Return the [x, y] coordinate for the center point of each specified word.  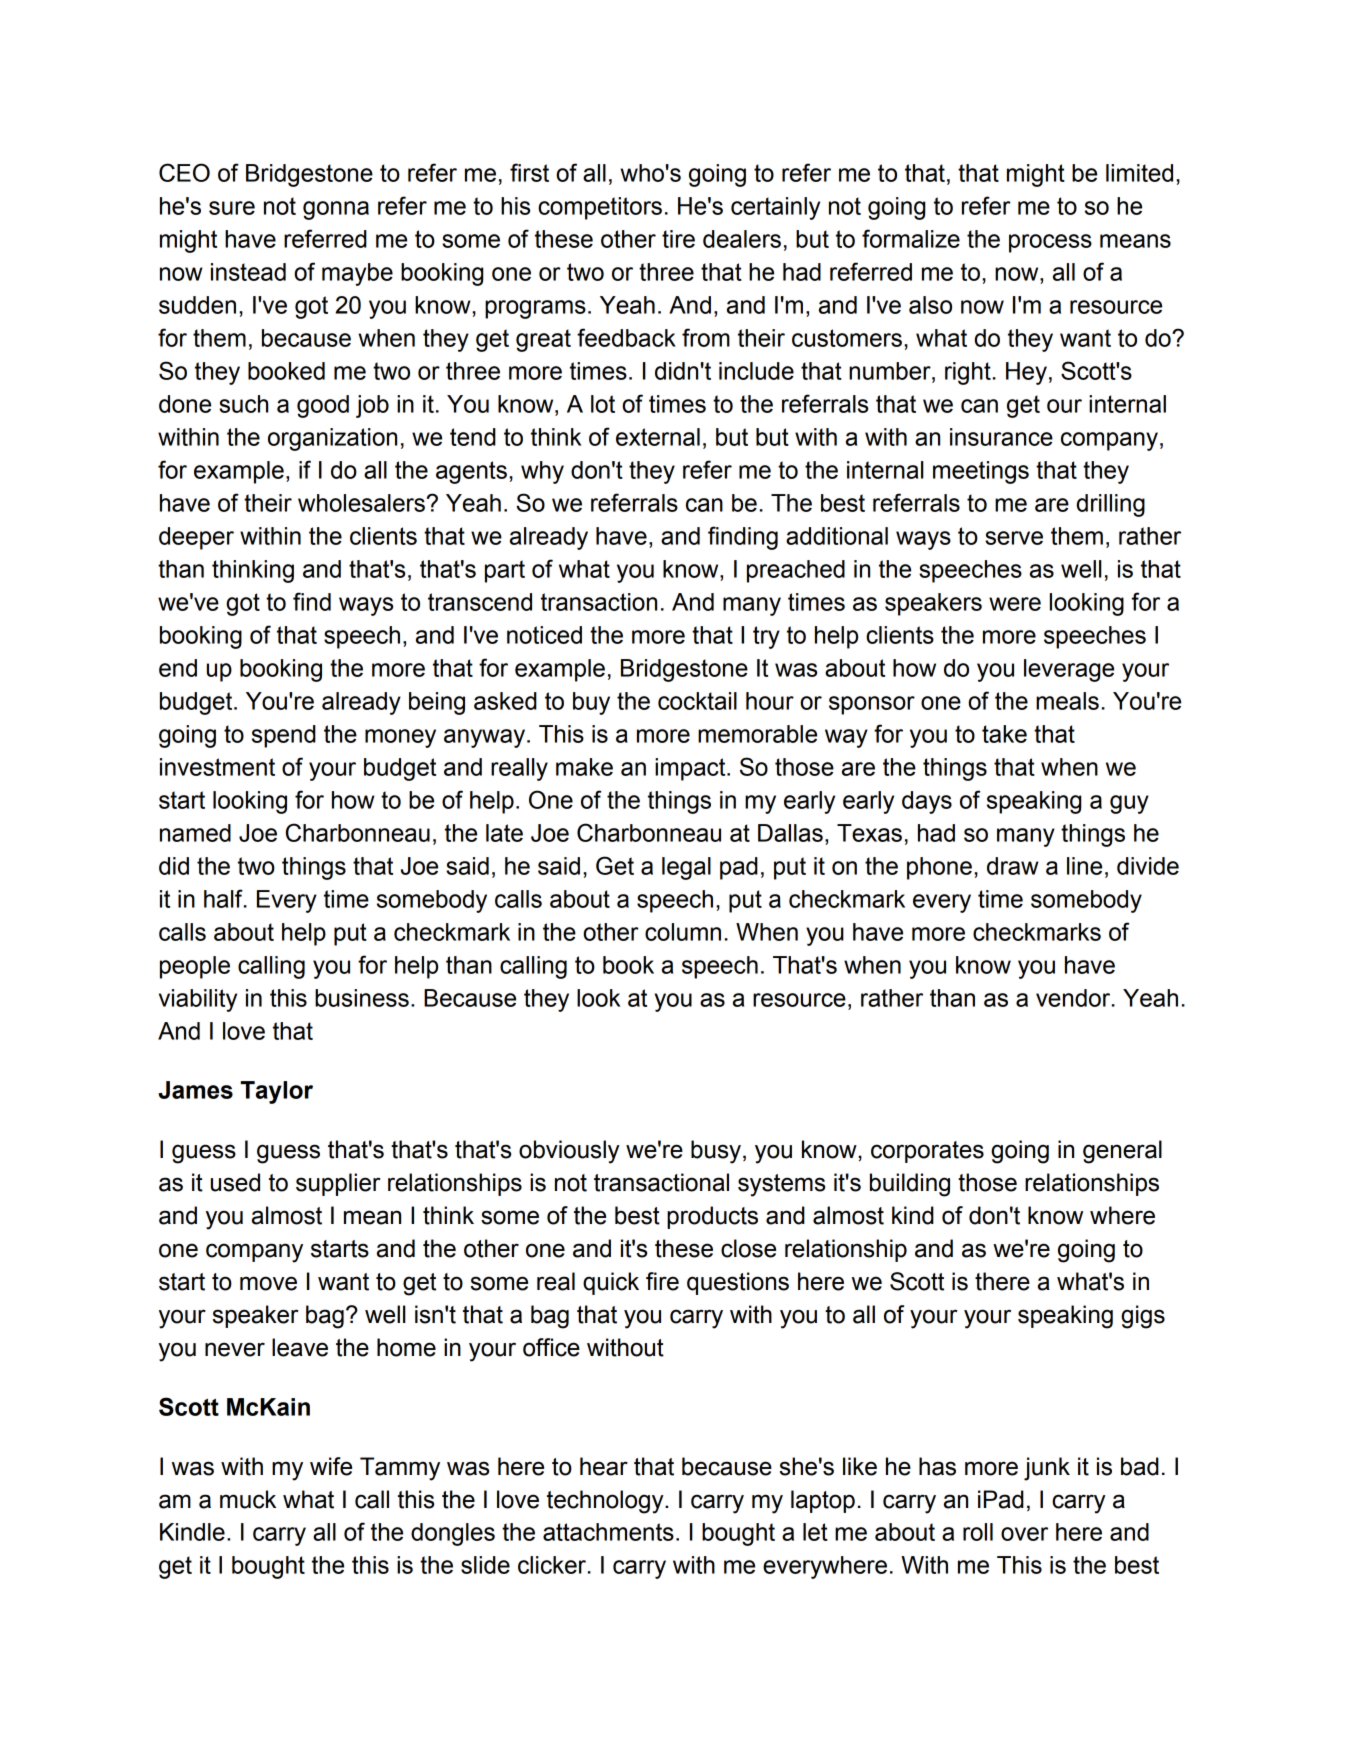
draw [1013, 866]
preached [796, 571]
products [712, 1217]
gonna [336, 210]
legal [686, 868]
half [224, 898]
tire [678, 239]
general [1122, 1152]
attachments [608, 1532]
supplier [338, 1184]
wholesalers [361, 503]
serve [1014, 538]
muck [248, 1499]
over [1024, 1534]
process [1050, 243]
